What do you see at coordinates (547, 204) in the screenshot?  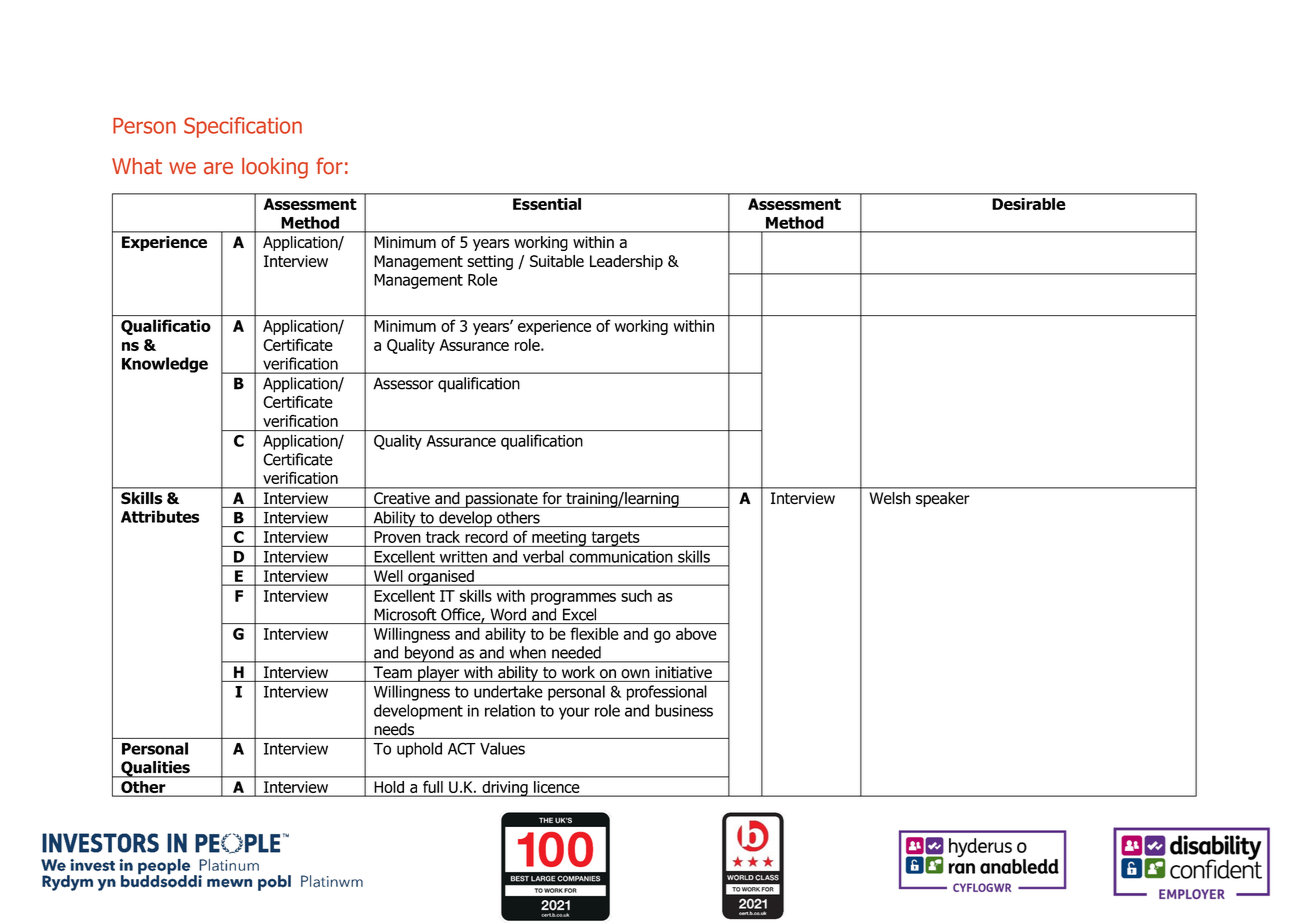 I see `Essential` at bounding box center [547, 204].
